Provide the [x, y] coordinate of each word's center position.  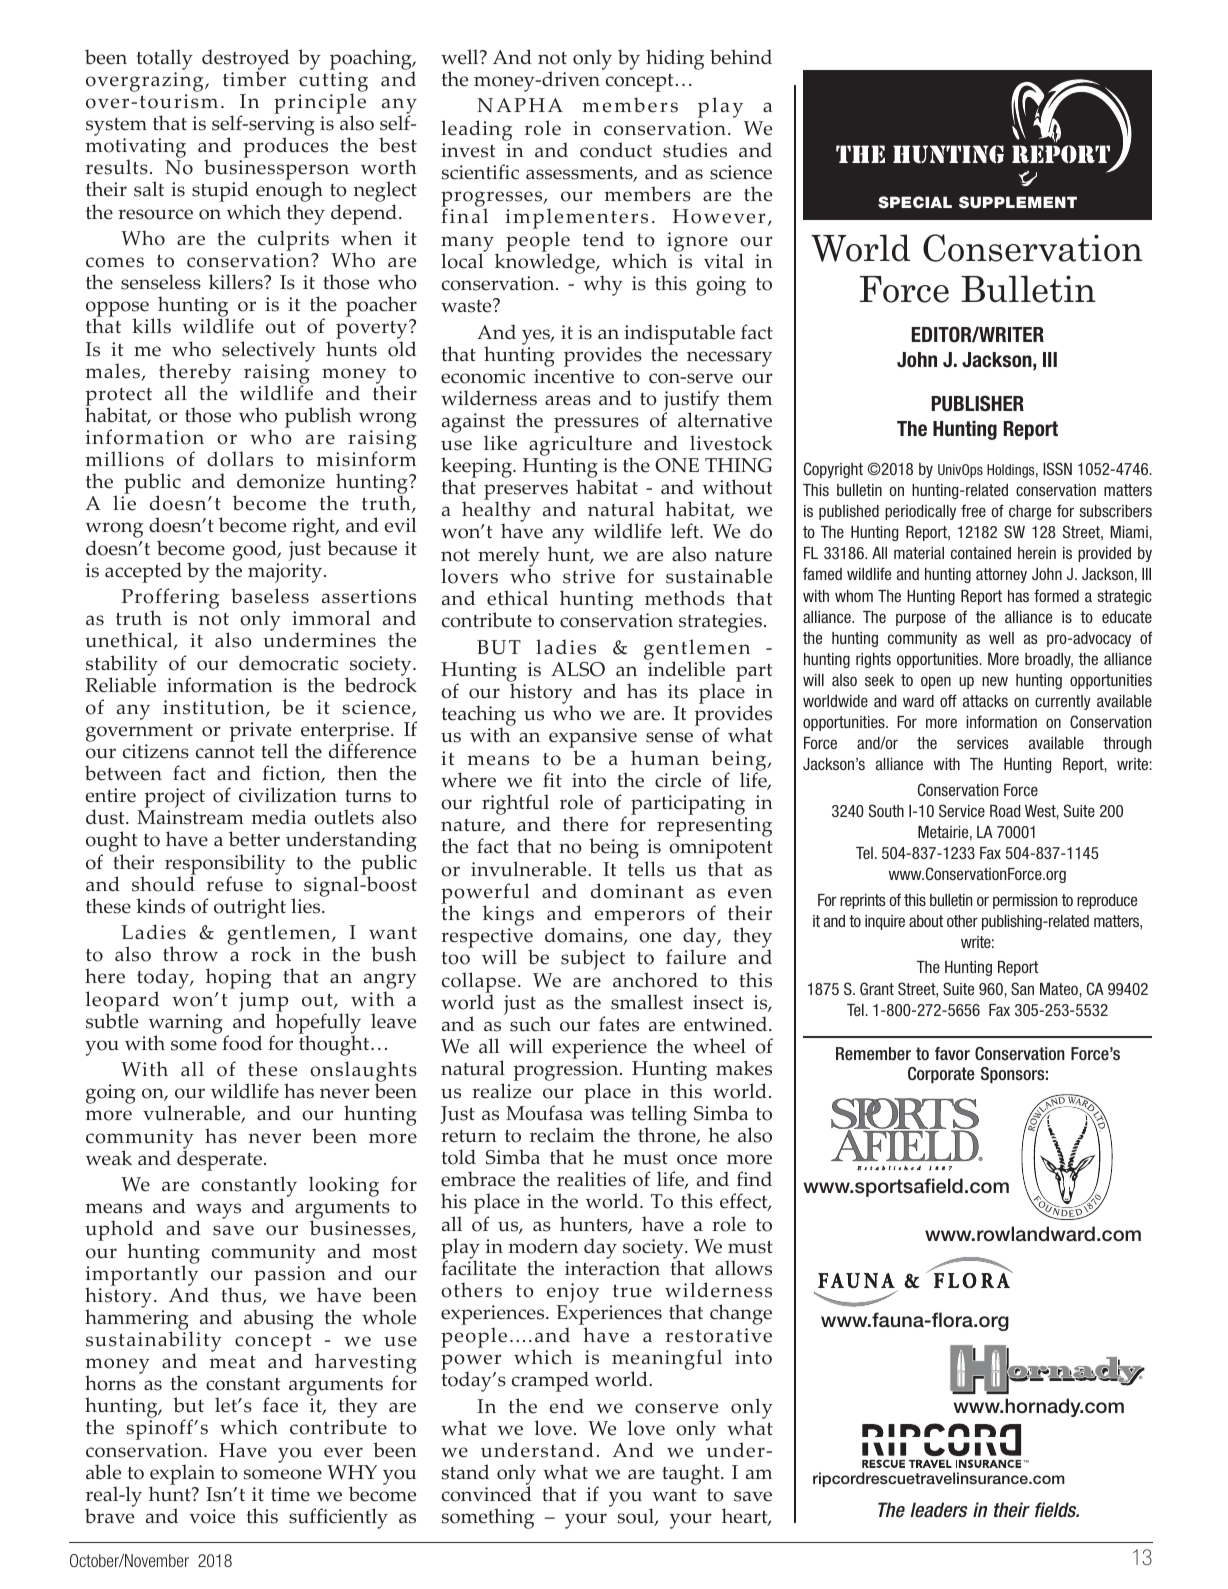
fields [1057, 1510]
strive [589, 576]
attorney [1001, 575]
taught [692, 1474]
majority [286, 573]
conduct [616, 150]
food [242, 1043]
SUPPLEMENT [1018, 202]
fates [619, 1024]
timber [254, 78]
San [1022, 988]
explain [182, 1475]
